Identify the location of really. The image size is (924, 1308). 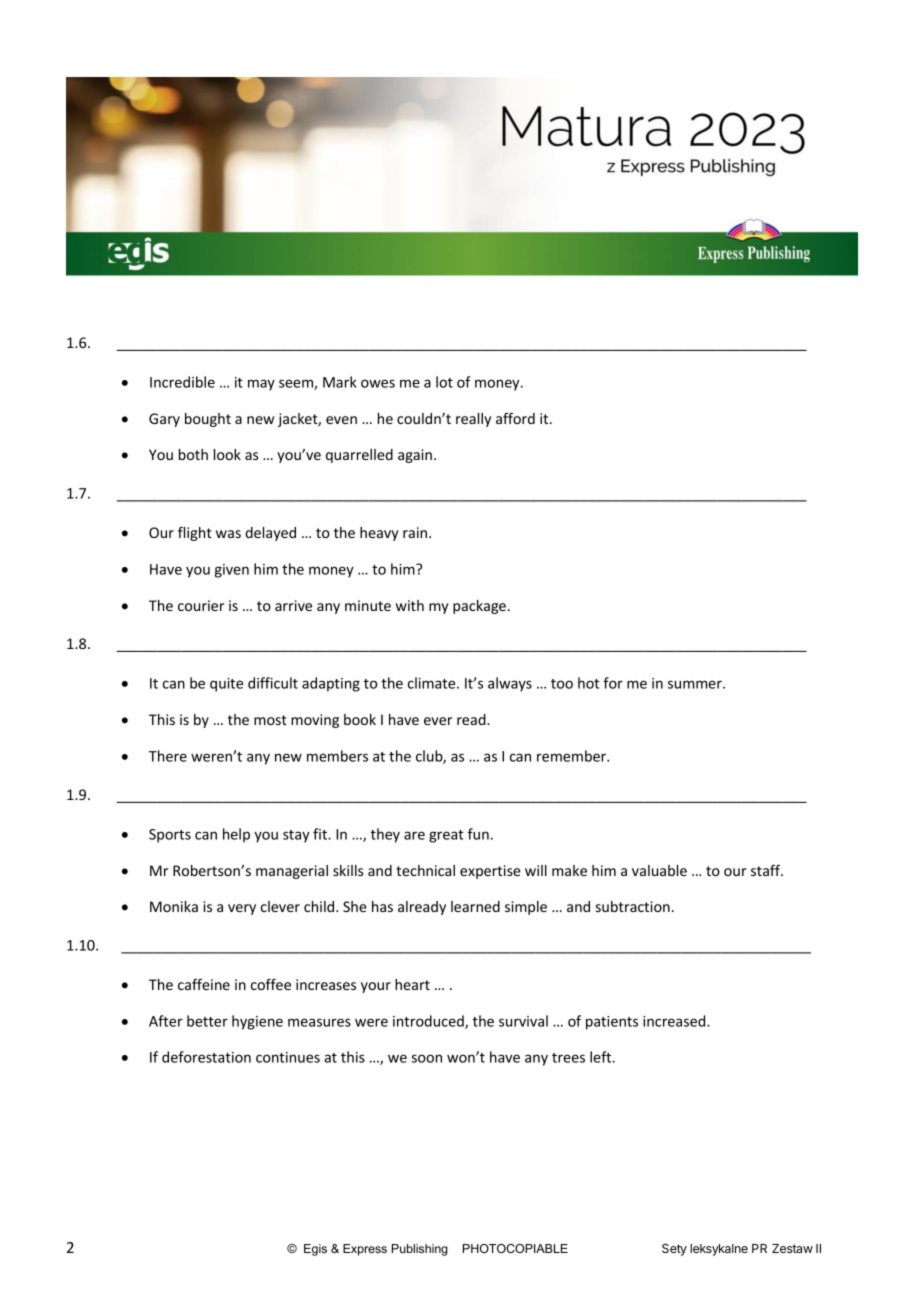
(473, 420).
